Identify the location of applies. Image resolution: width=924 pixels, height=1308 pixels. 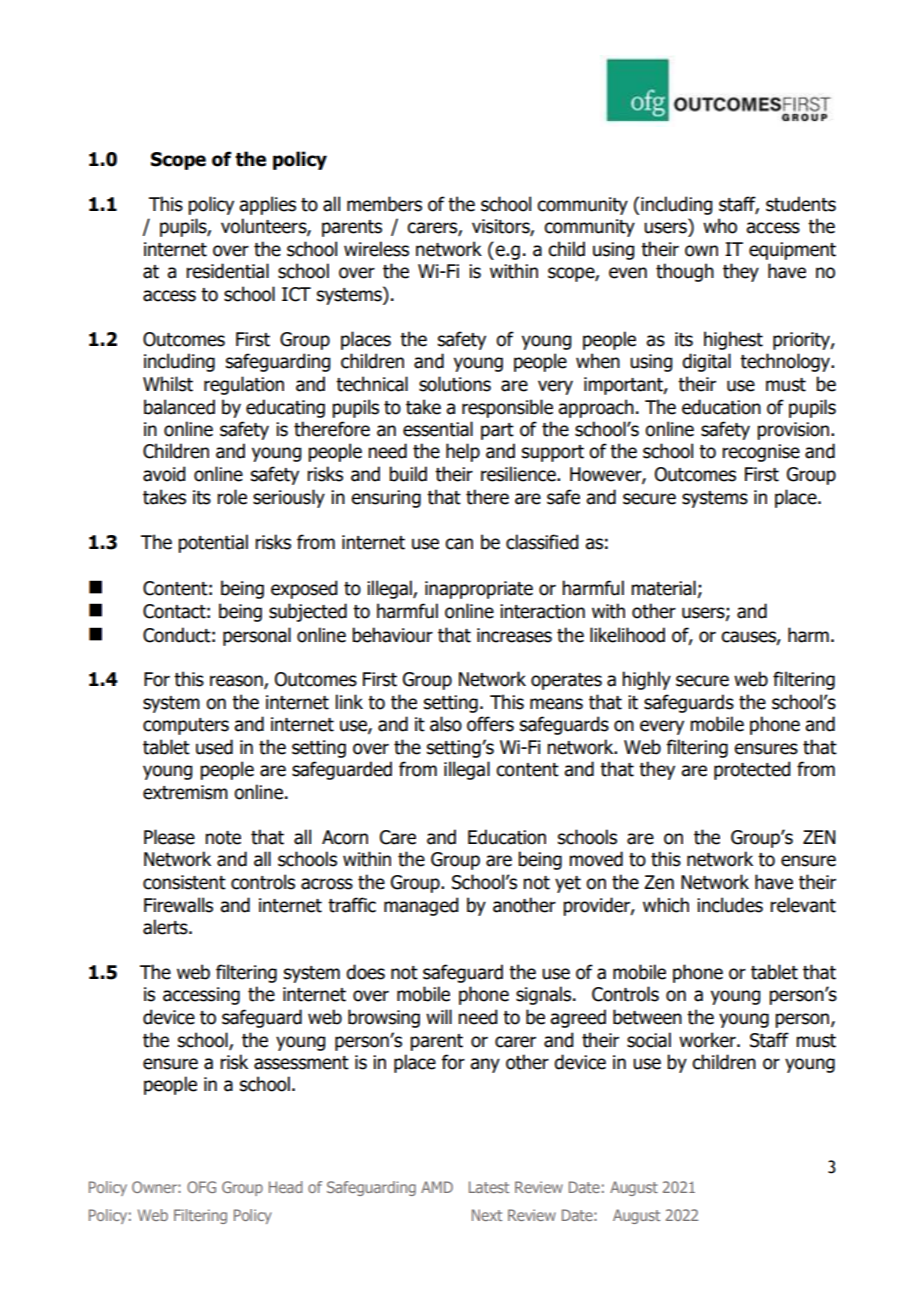
(267, 205).
